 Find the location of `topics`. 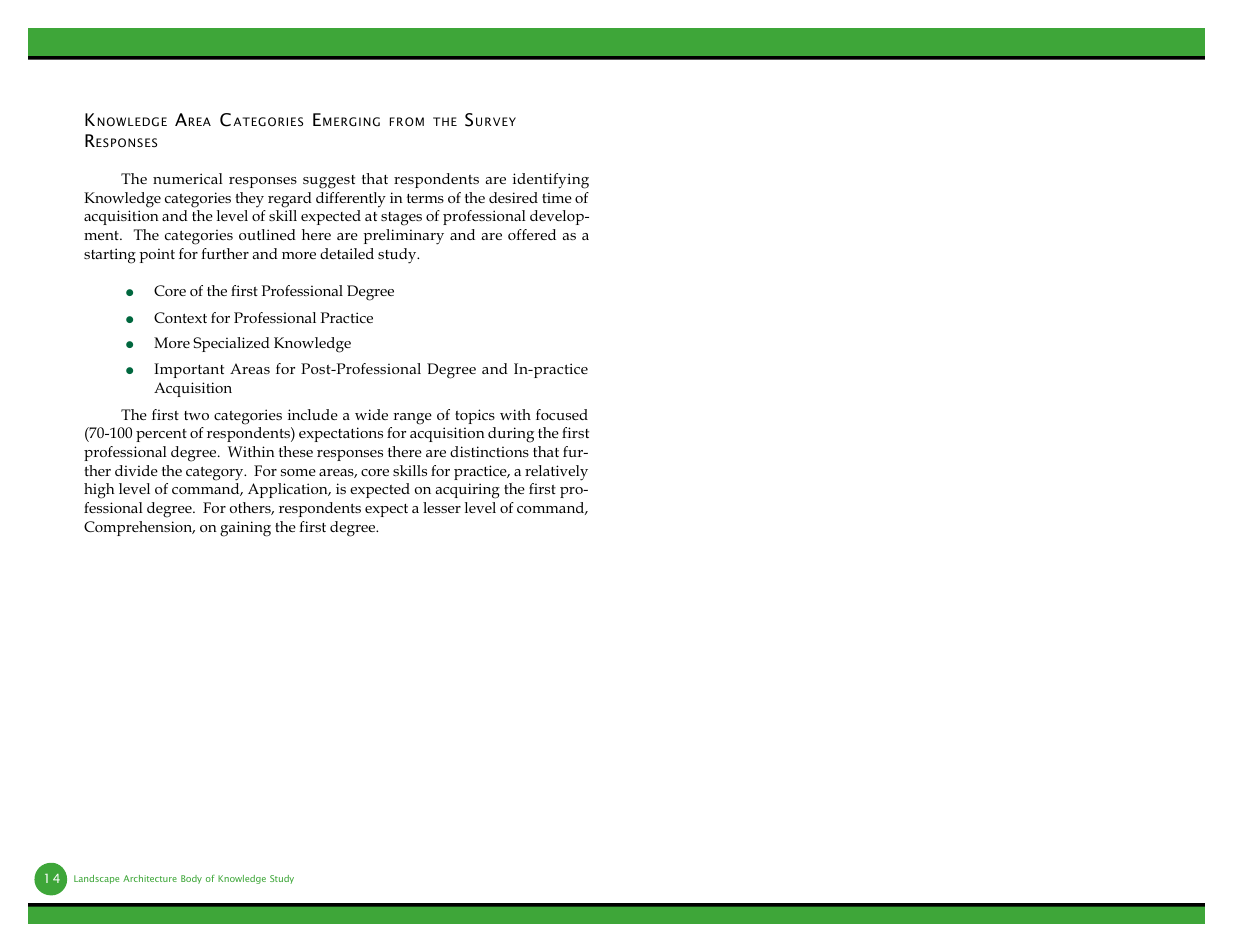

topics is located at coordinates (475, 416).
